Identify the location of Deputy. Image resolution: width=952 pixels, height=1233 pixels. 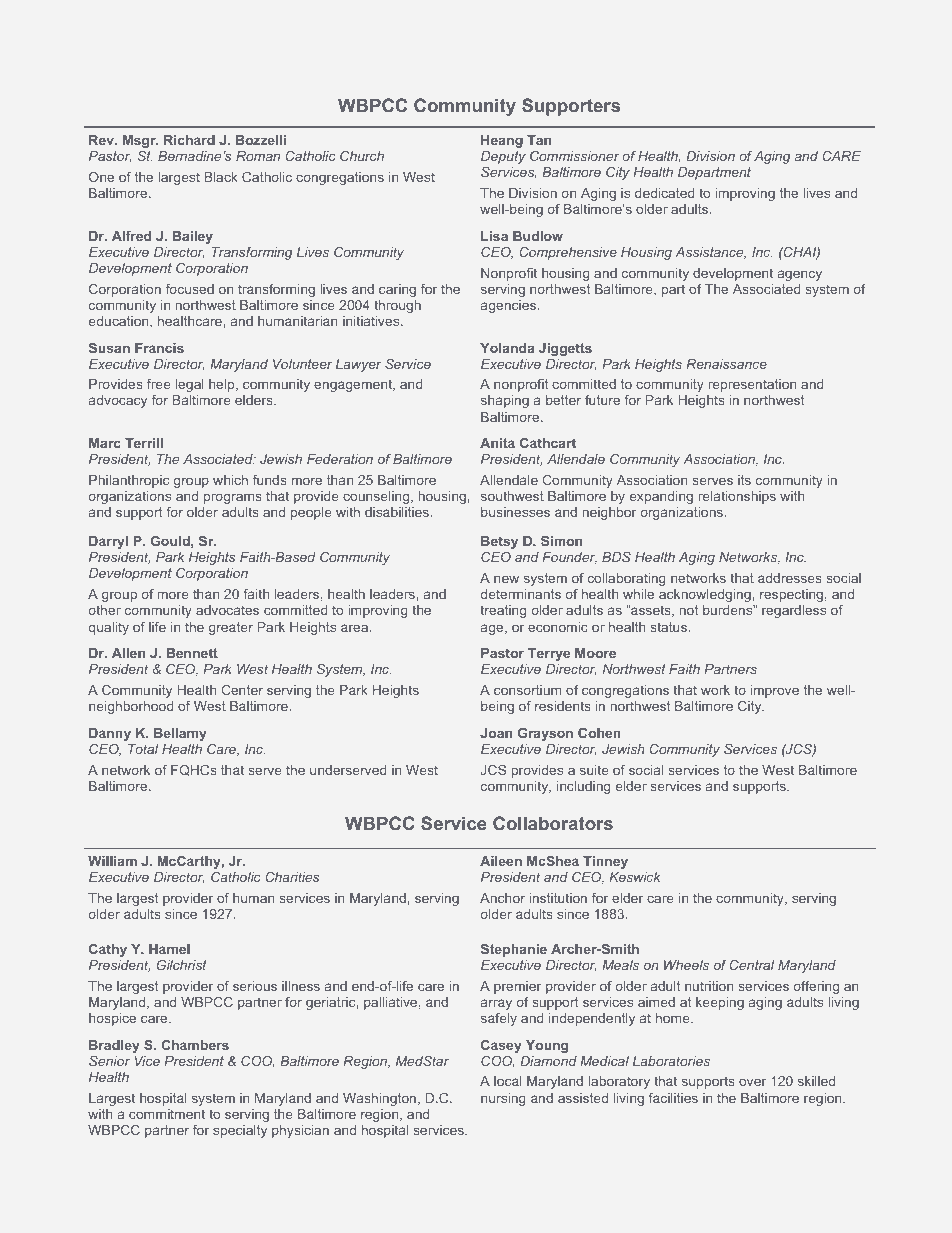
(503, 157).
